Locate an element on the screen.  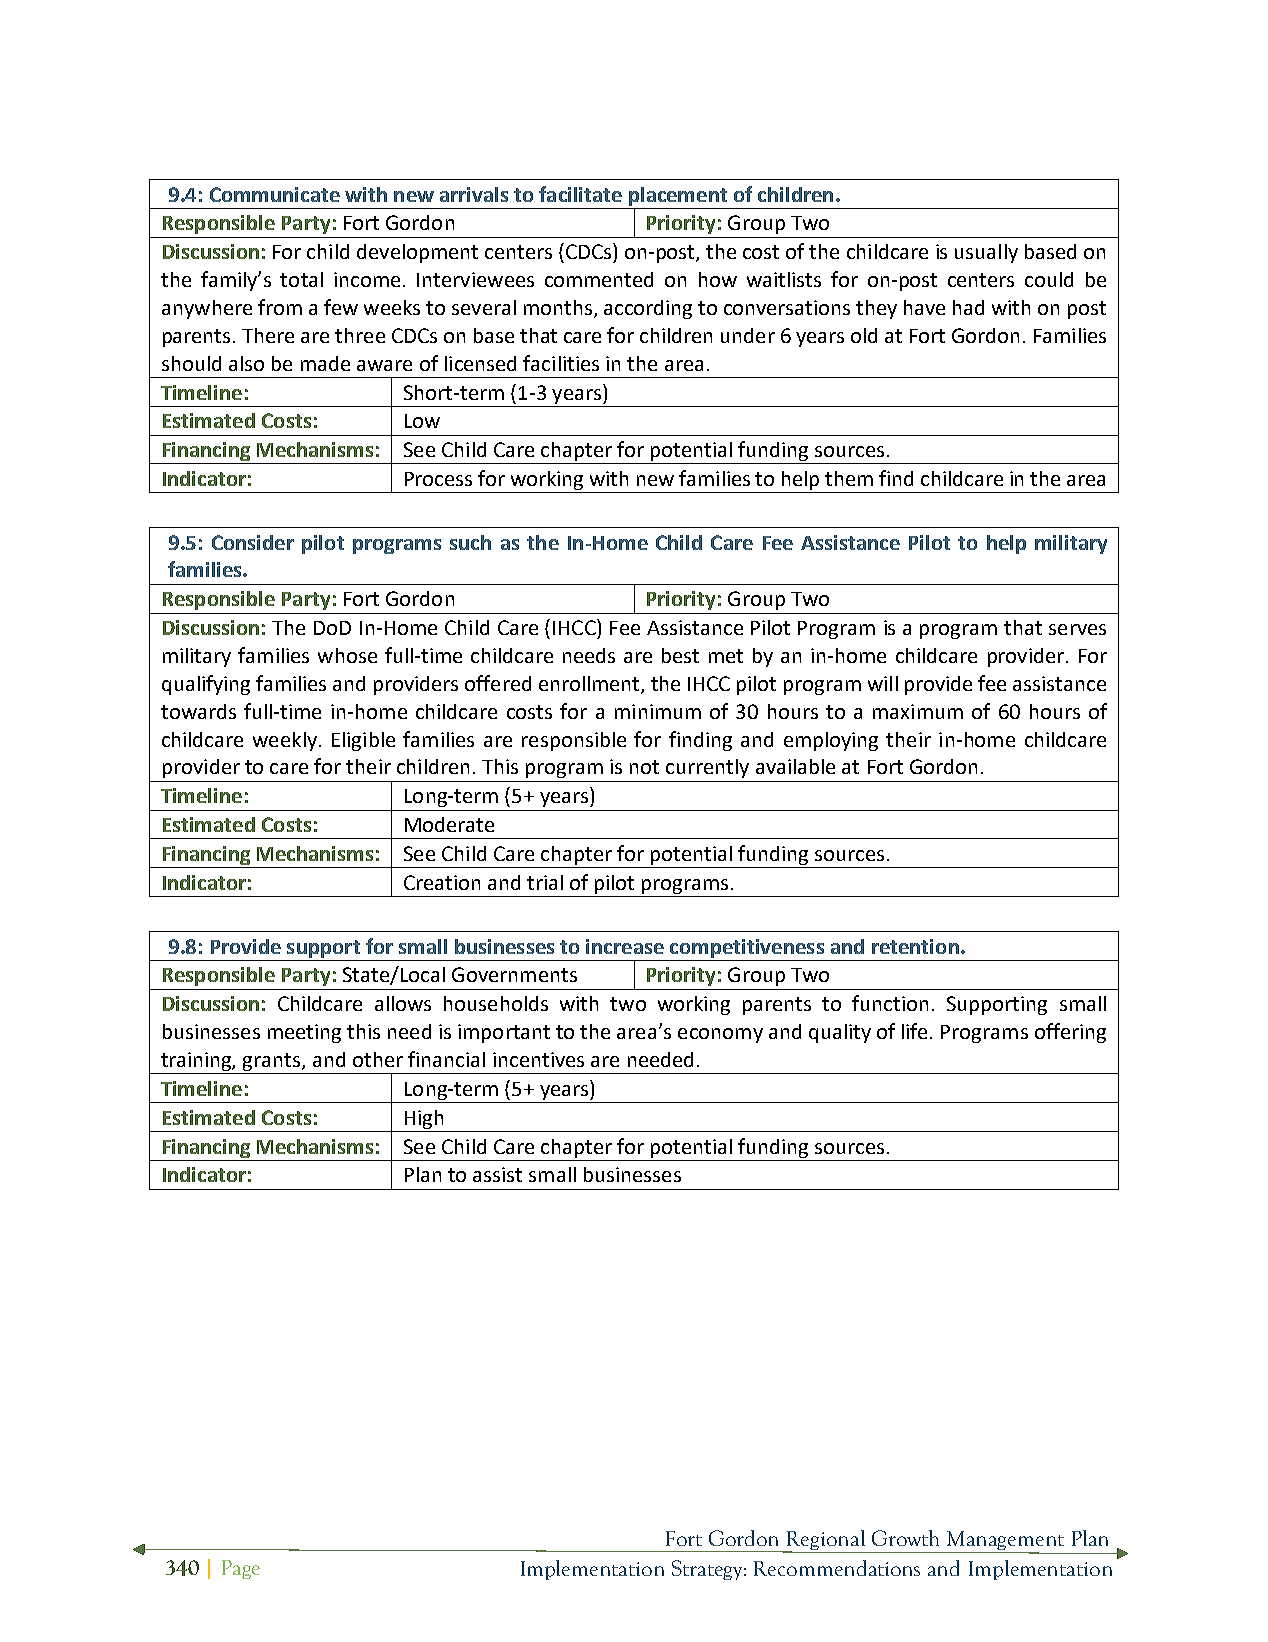
commented is located at coordinates (599, 279).
